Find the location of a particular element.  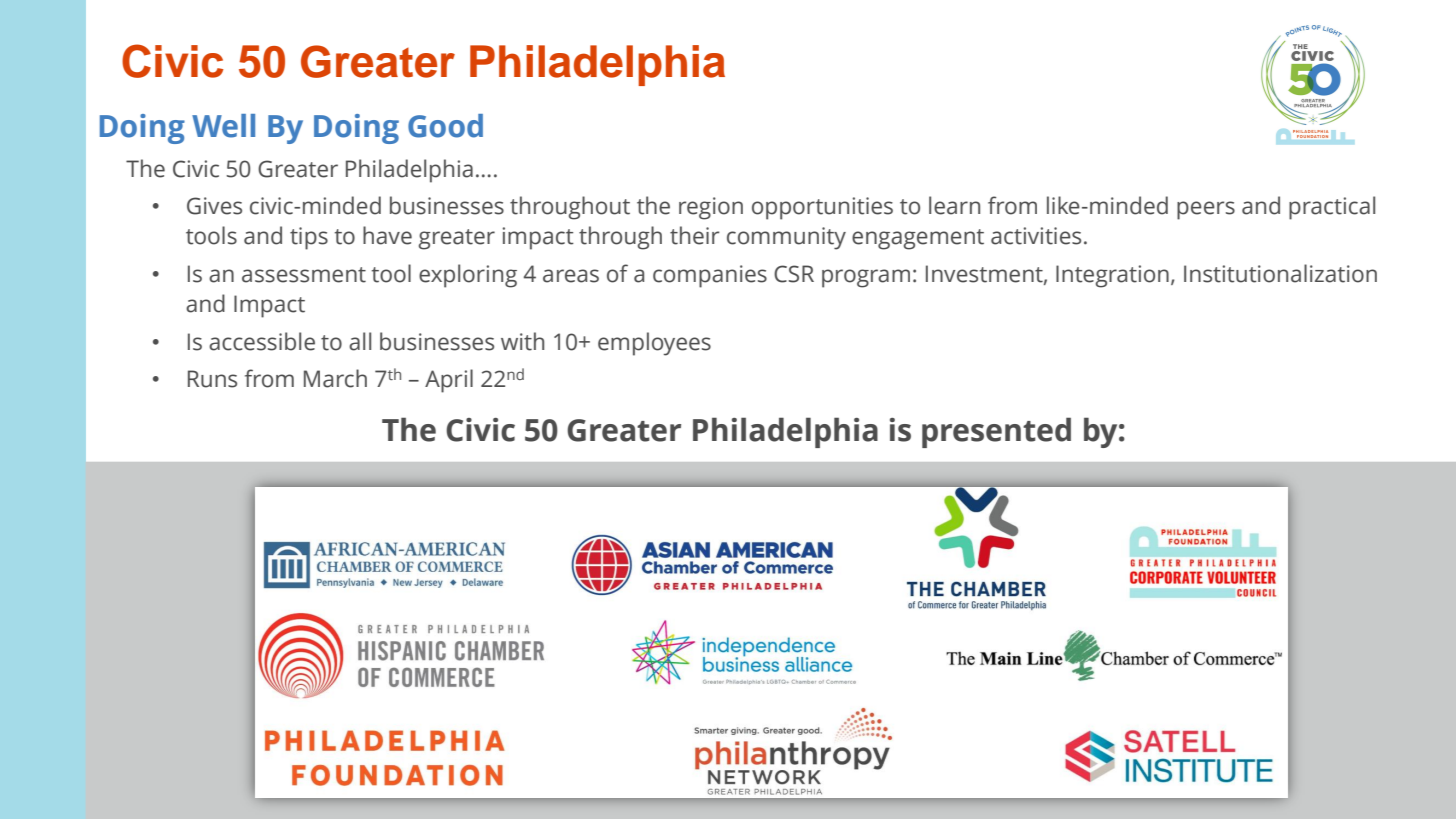

April is located at coordinates (449, 381).
